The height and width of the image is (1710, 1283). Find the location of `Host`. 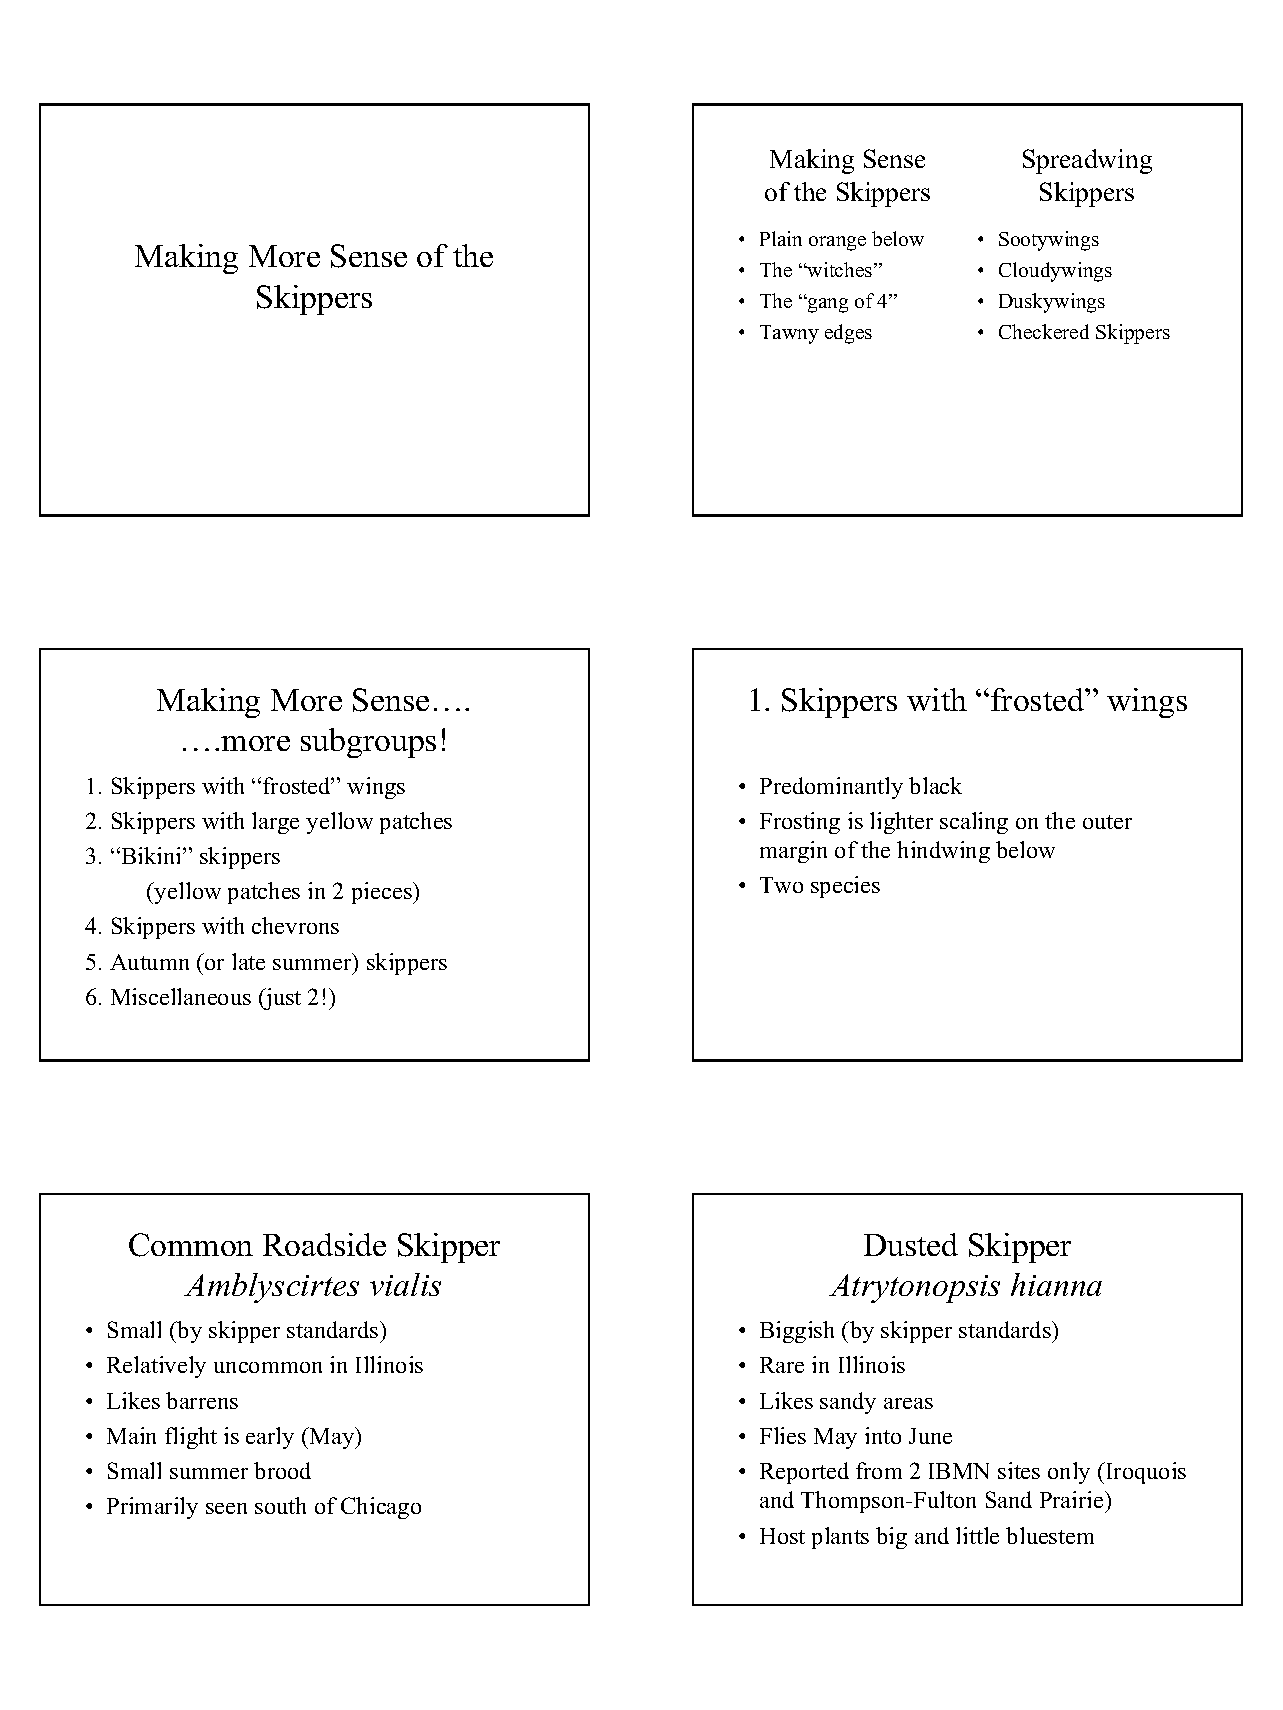

Host is located at coordinates (782, 1536).
